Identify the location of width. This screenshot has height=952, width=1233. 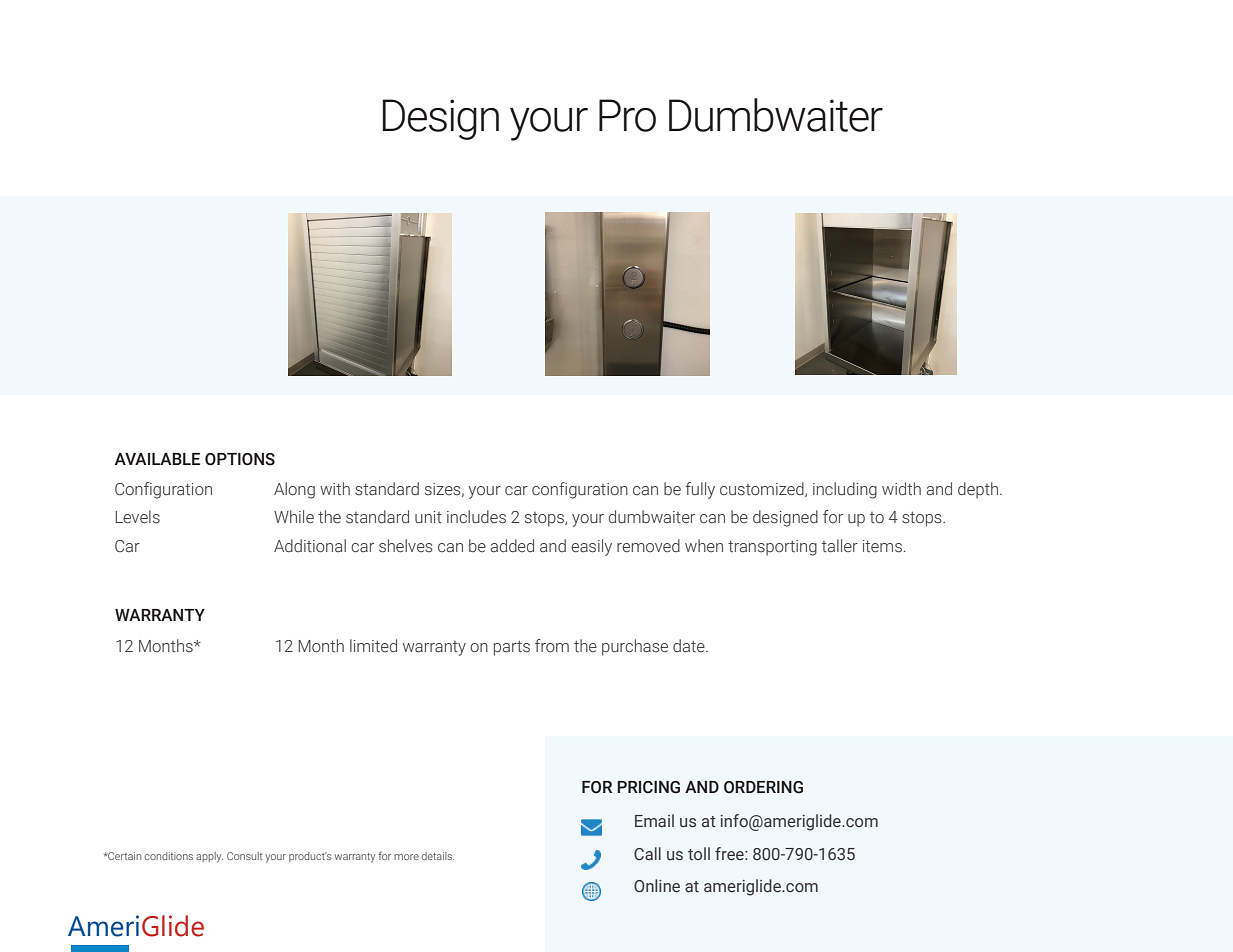
(901, 488).
